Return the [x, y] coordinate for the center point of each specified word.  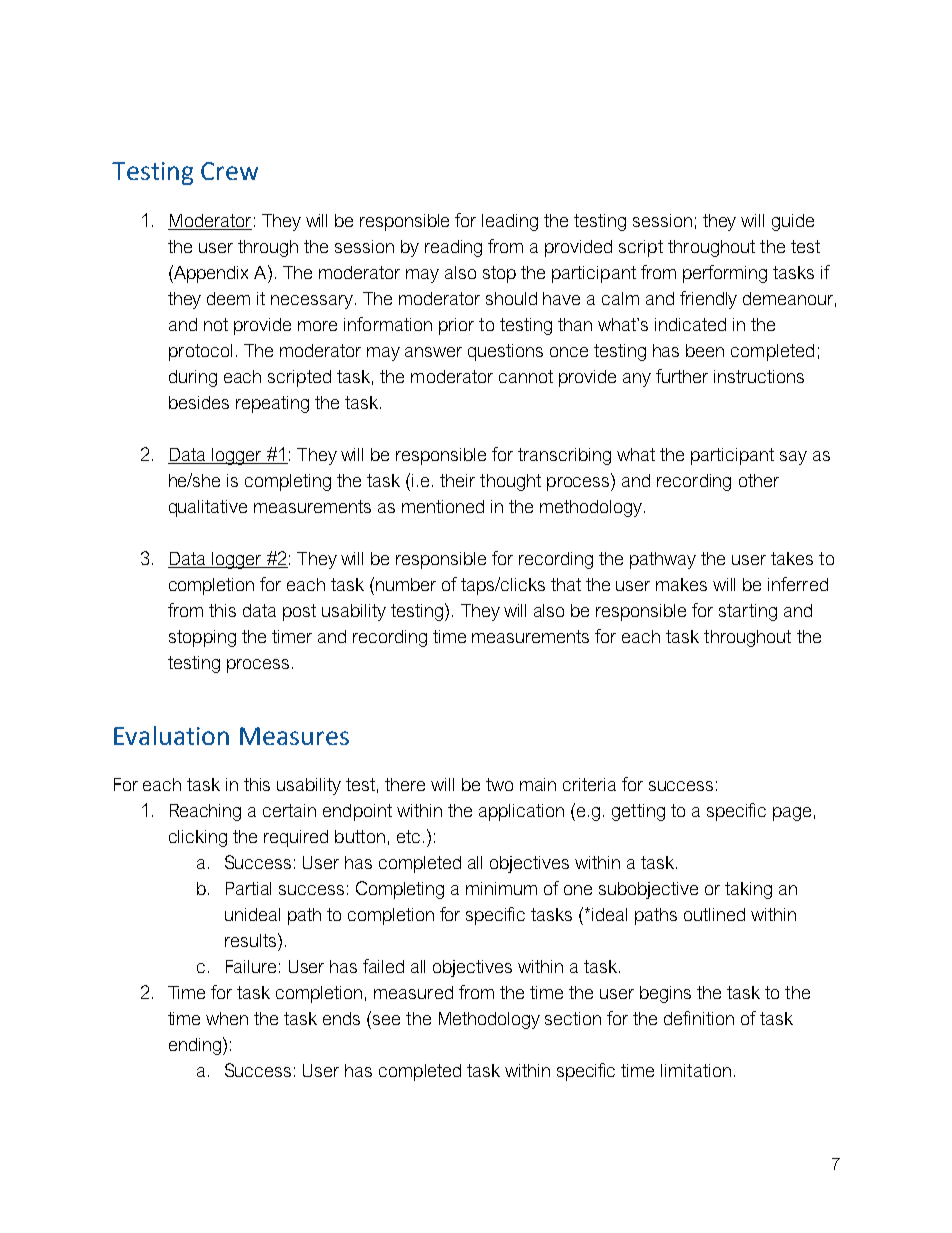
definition [699, 1018]
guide [793, 222]
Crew [229, 171]
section [573, 1018]
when [227, 1018]
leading [510, 222]
